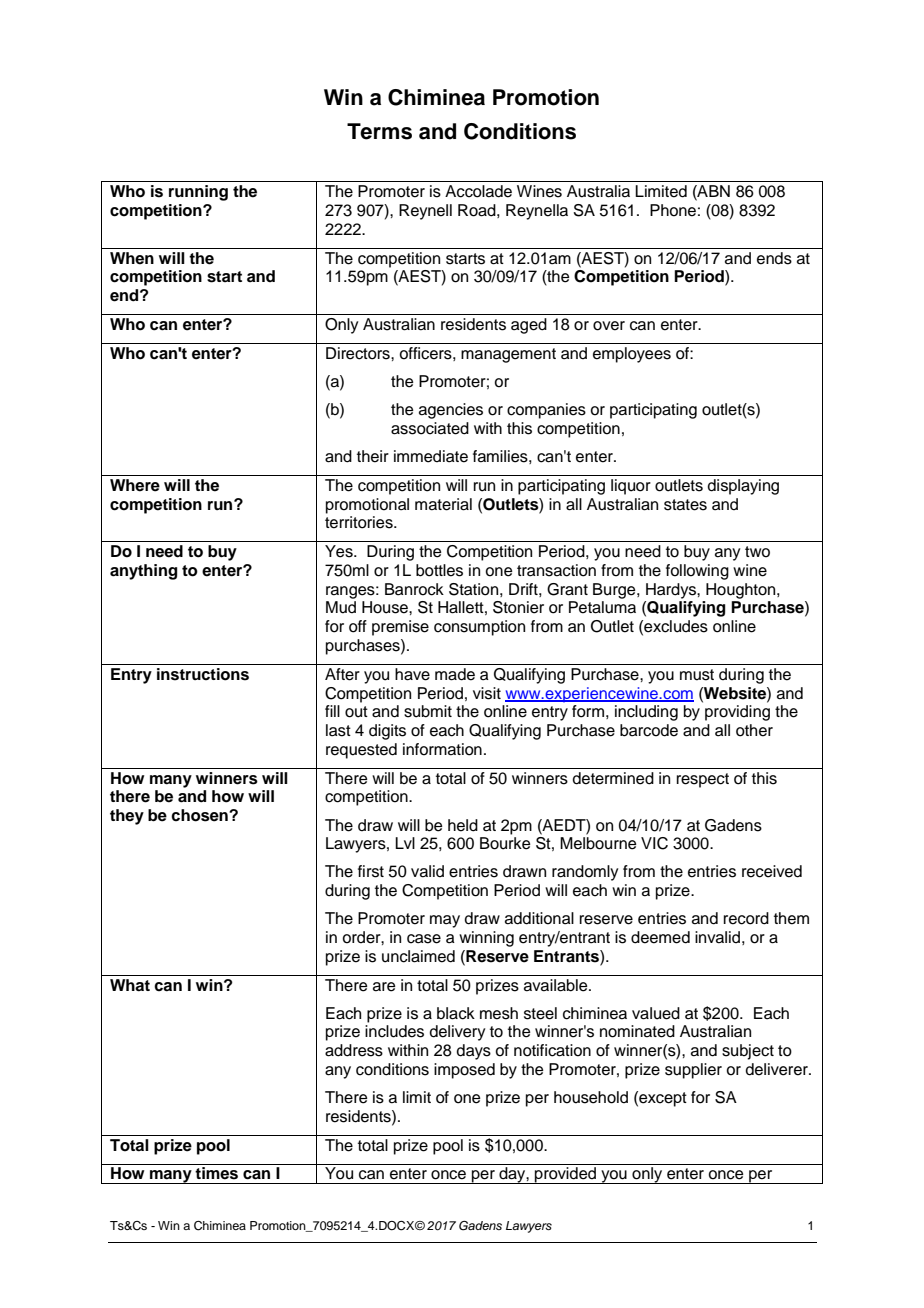  What do you see at coordinates (693, 1071) in the image?
I see `supplier` at bounding box center [693, 1071].
